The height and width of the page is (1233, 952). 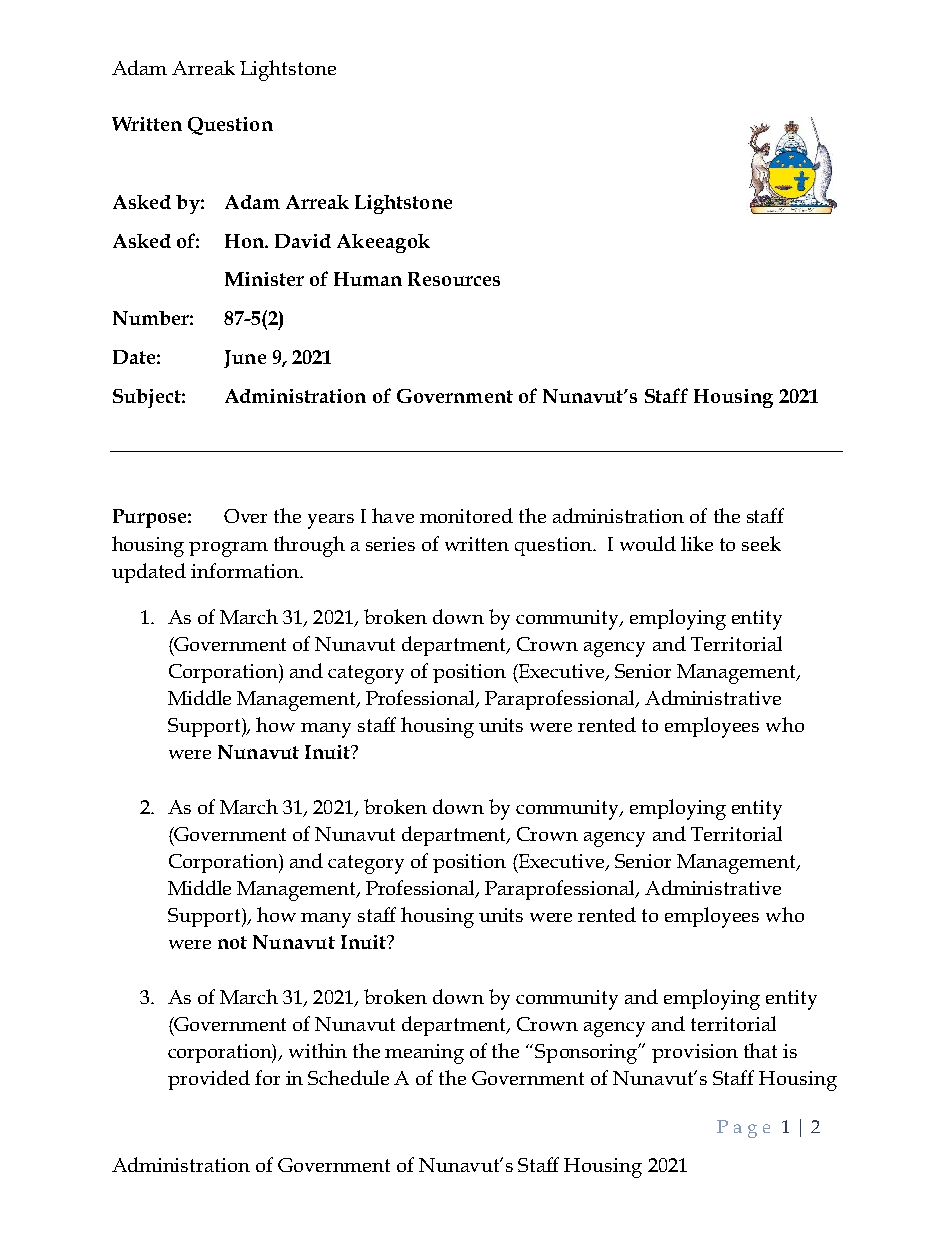 I want to click on series, so click(x=390, y=544).
